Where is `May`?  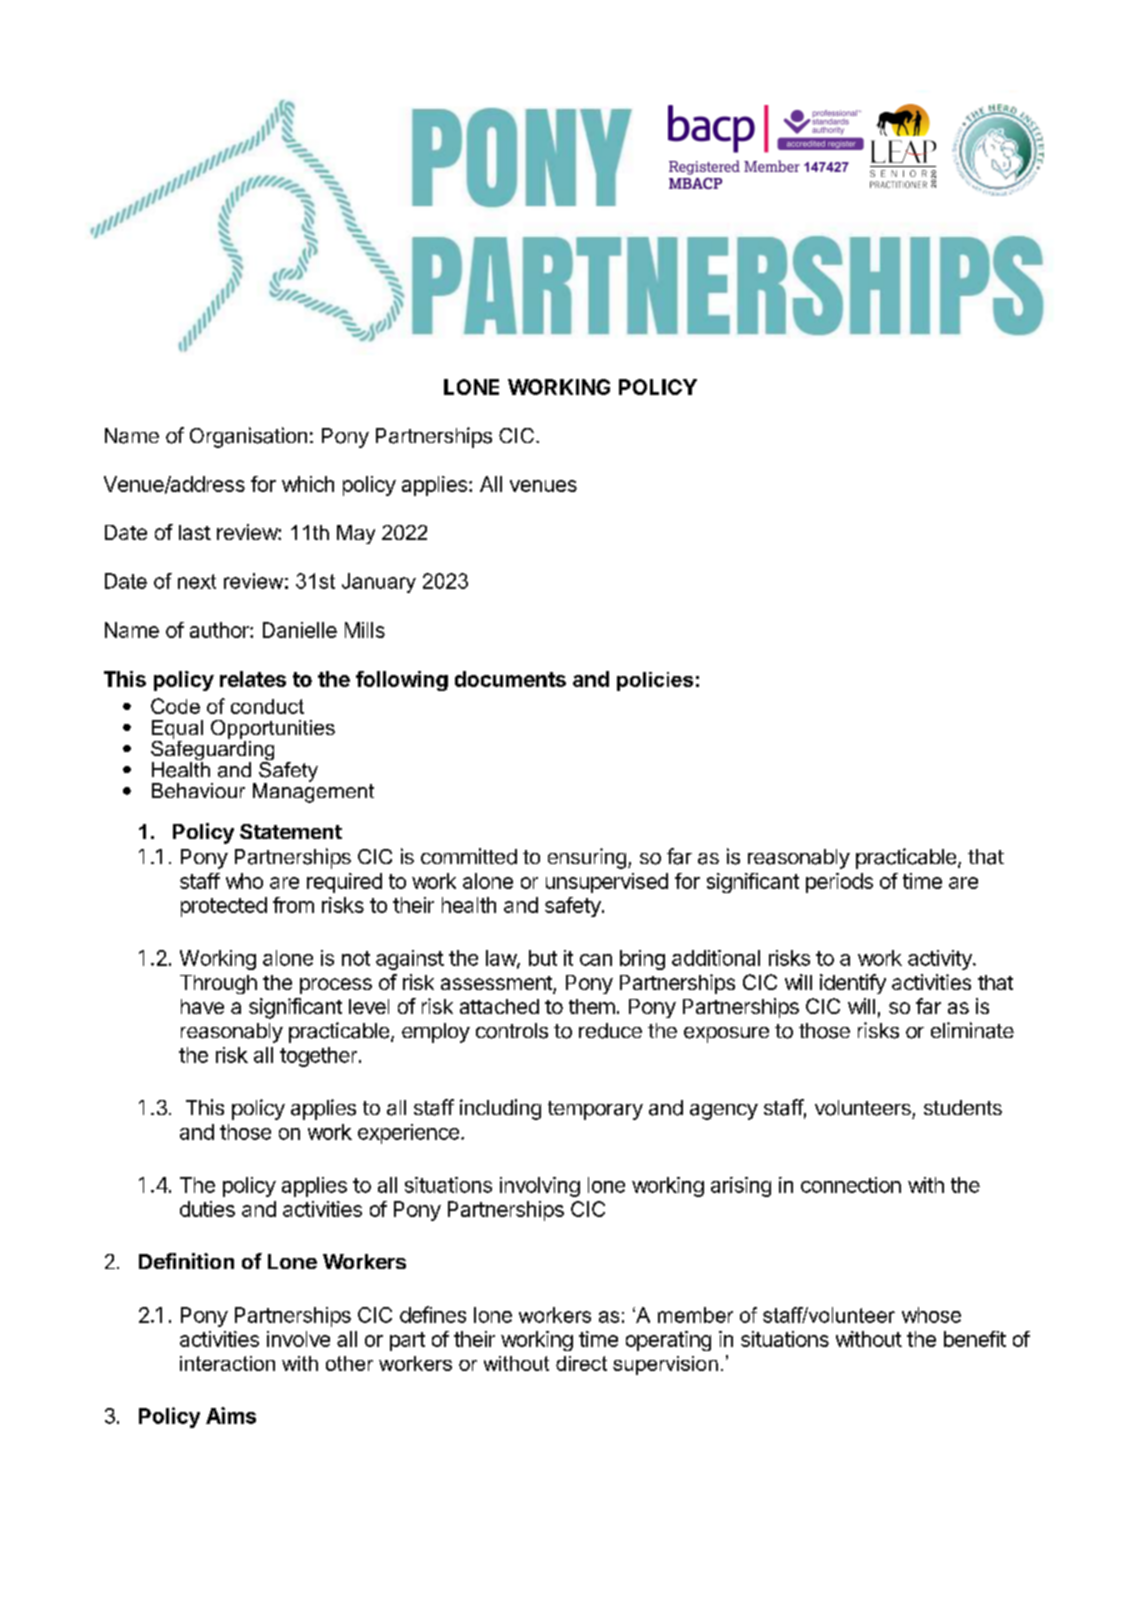
May is located at coordinates (356, 534).
